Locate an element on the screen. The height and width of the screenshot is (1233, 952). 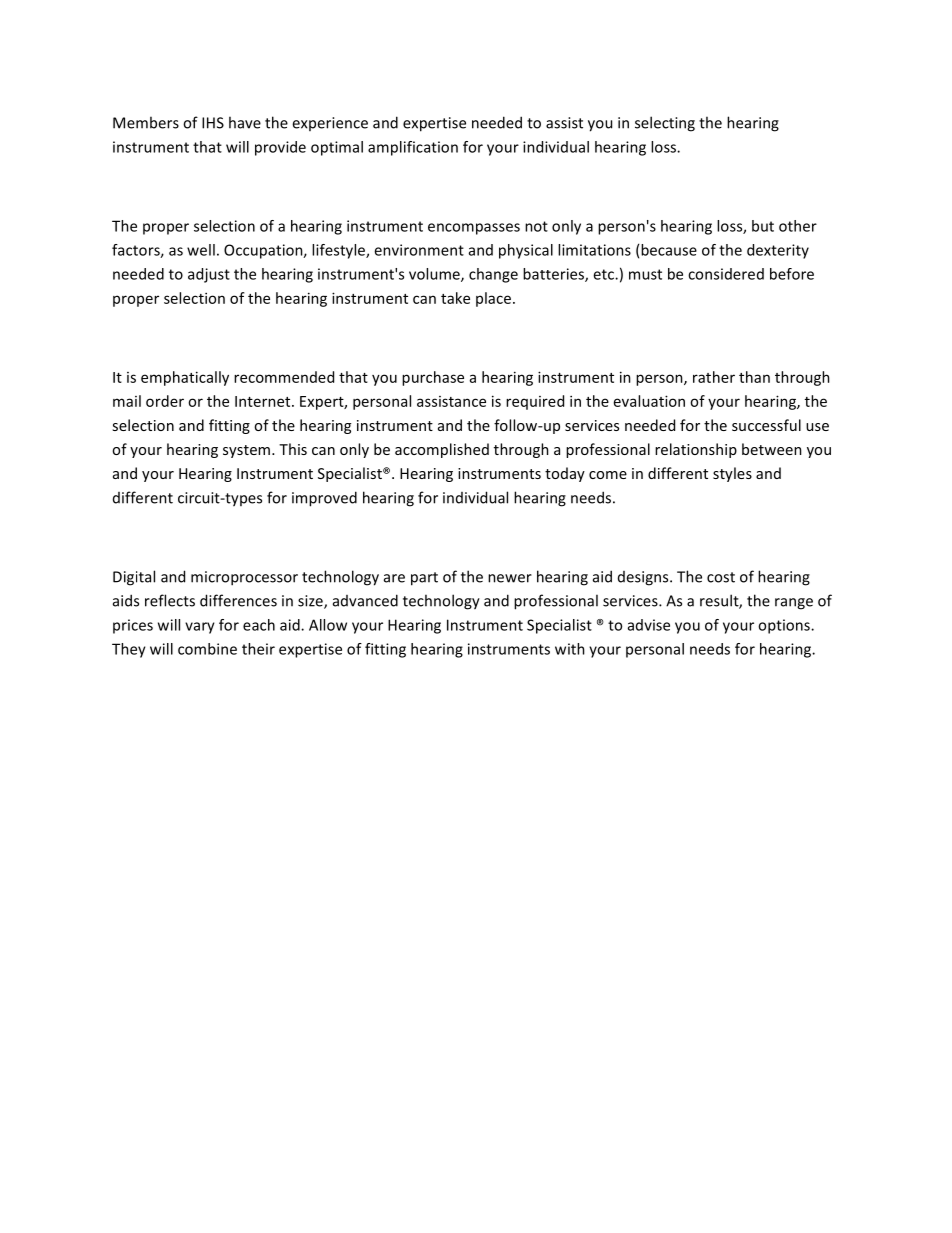
options is located at coordinates (785, 626).
